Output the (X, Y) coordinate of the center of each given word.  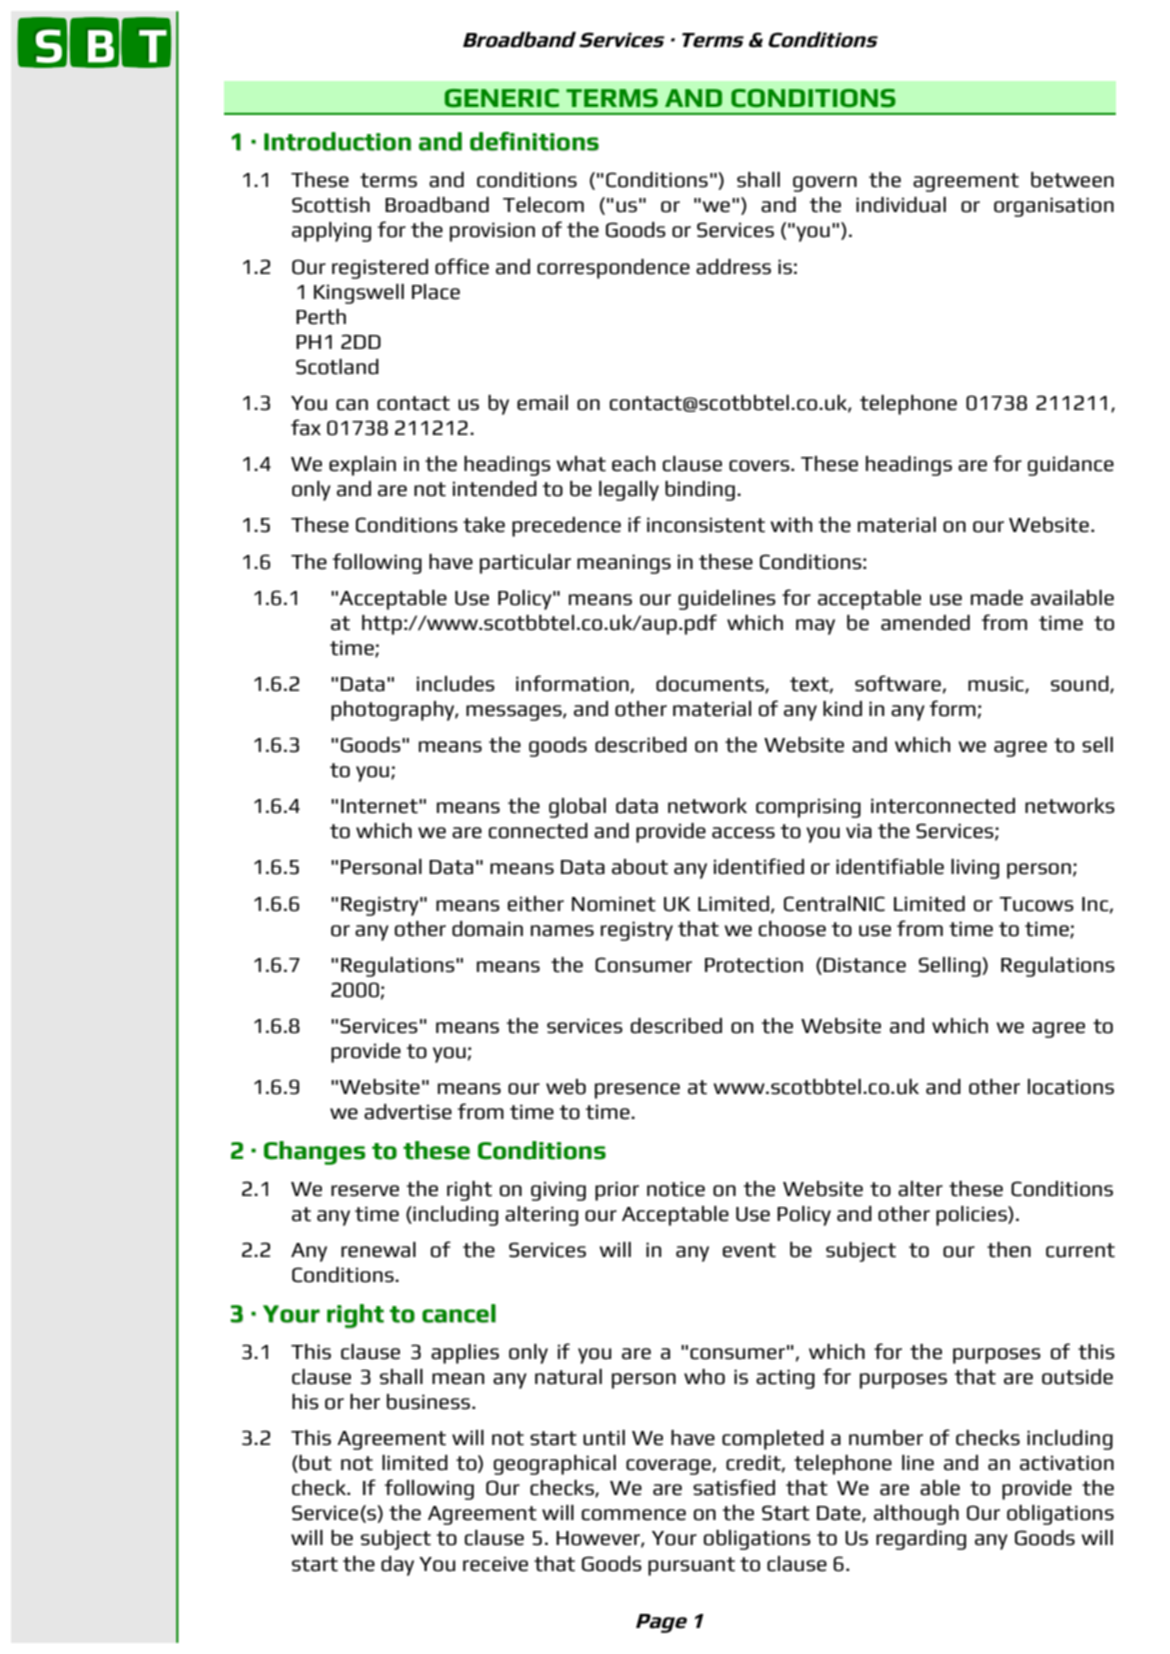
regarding (921, 1540)
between (1072, 180)
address (733, 267)
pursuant (691, 1566)
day (397, 1566)
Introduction (337, 141)
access (743, 833)
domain (487, 929)
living (975, 869)
